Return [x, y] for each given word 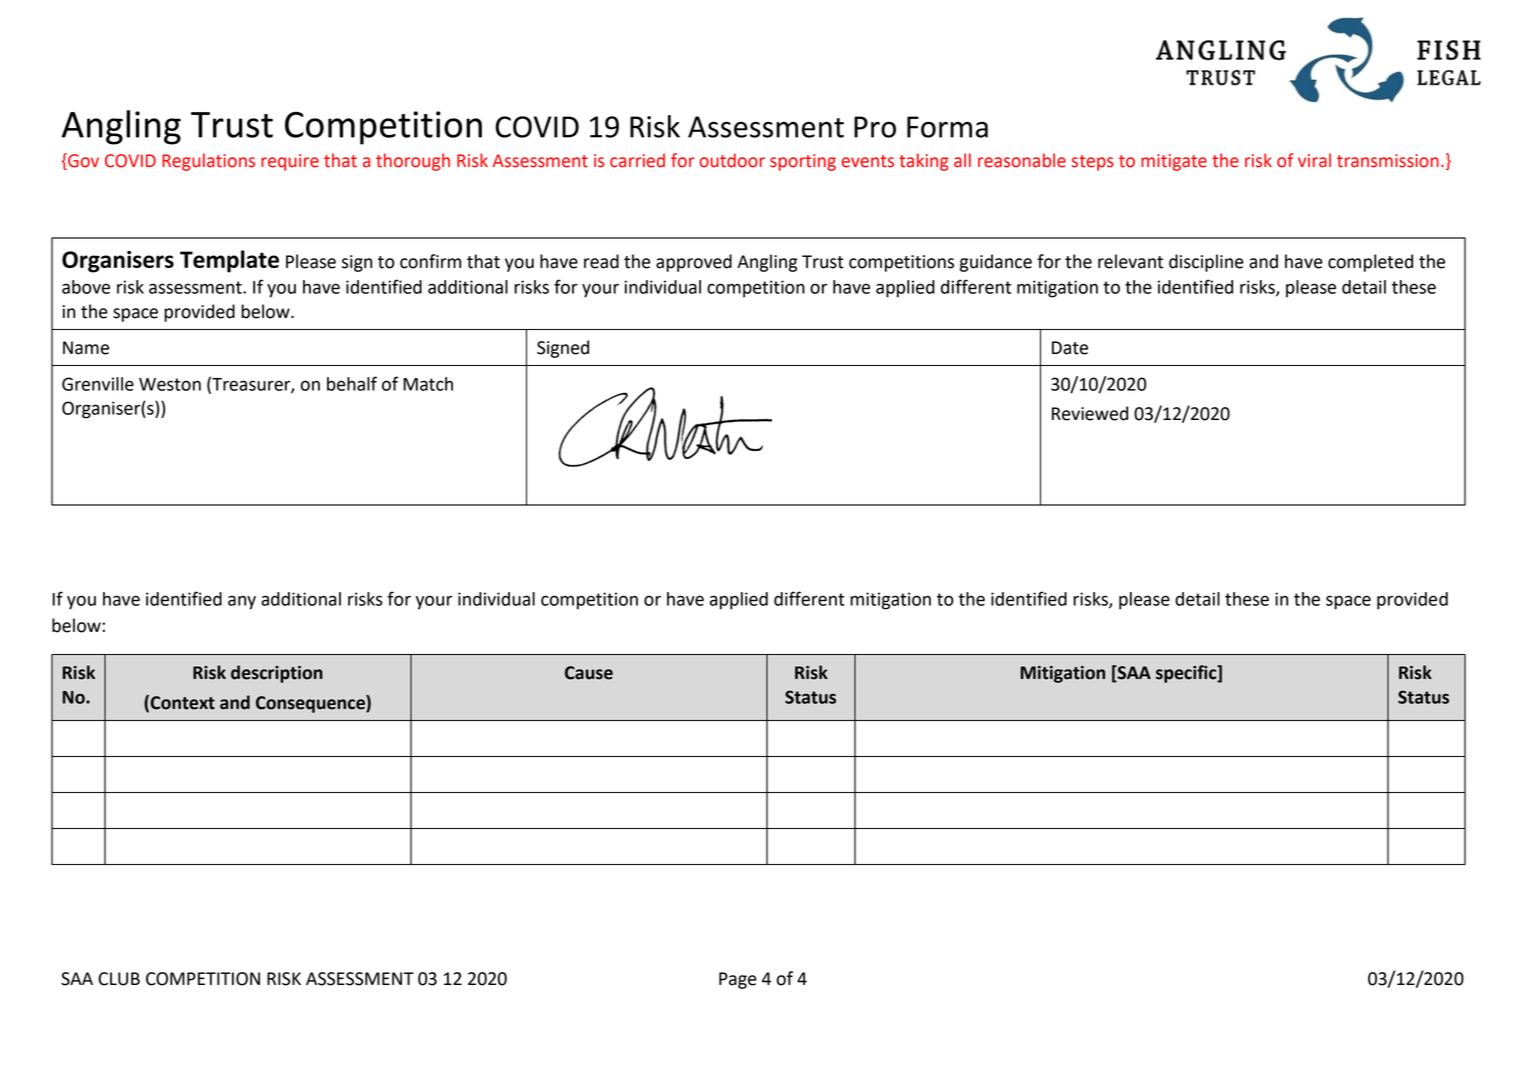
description [277, 674]
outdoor [732, 160]
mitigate [1174, 162]
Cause [589, 673]
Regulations [208, 162]
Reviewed [1090, 413]
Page [738, 980]
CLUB [119, 979]
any [242, 602]
